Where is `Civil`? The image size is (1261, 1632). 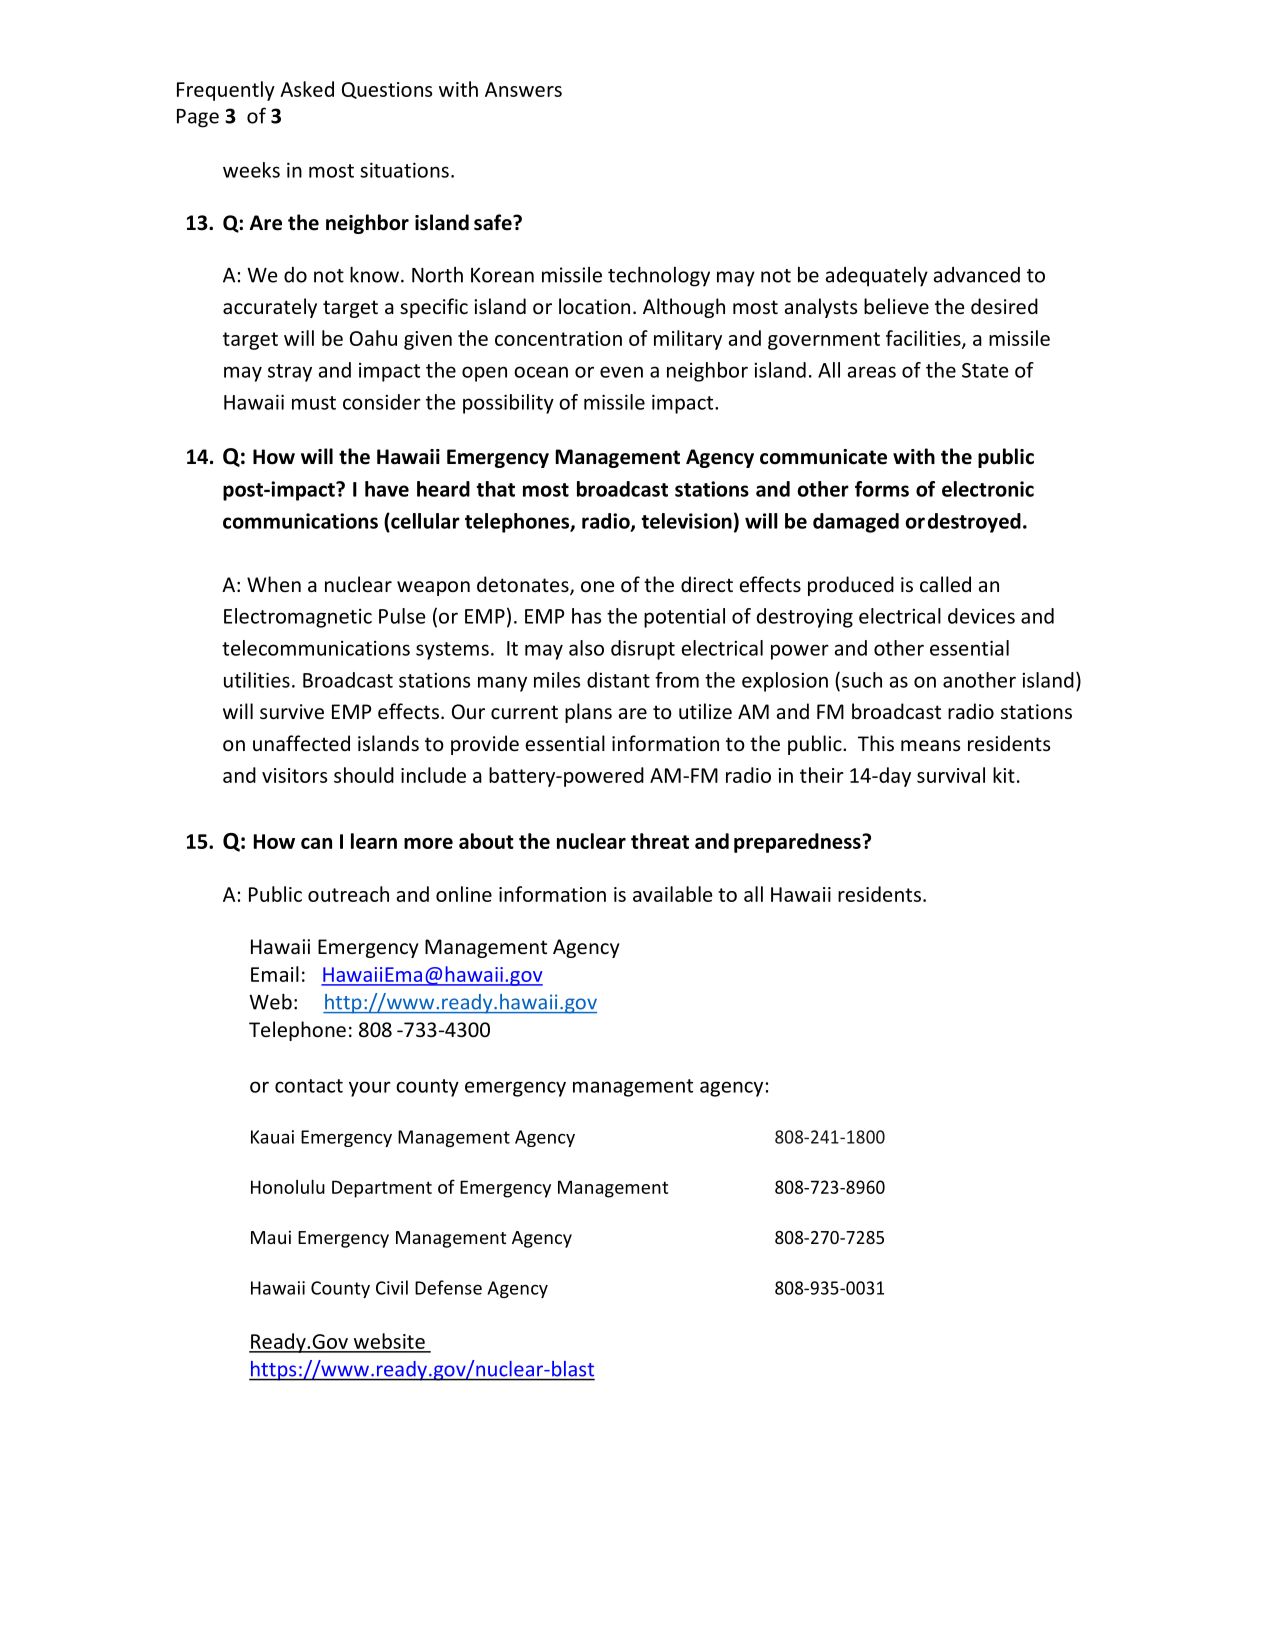 Civil is located at coordinates (392, 1287).
